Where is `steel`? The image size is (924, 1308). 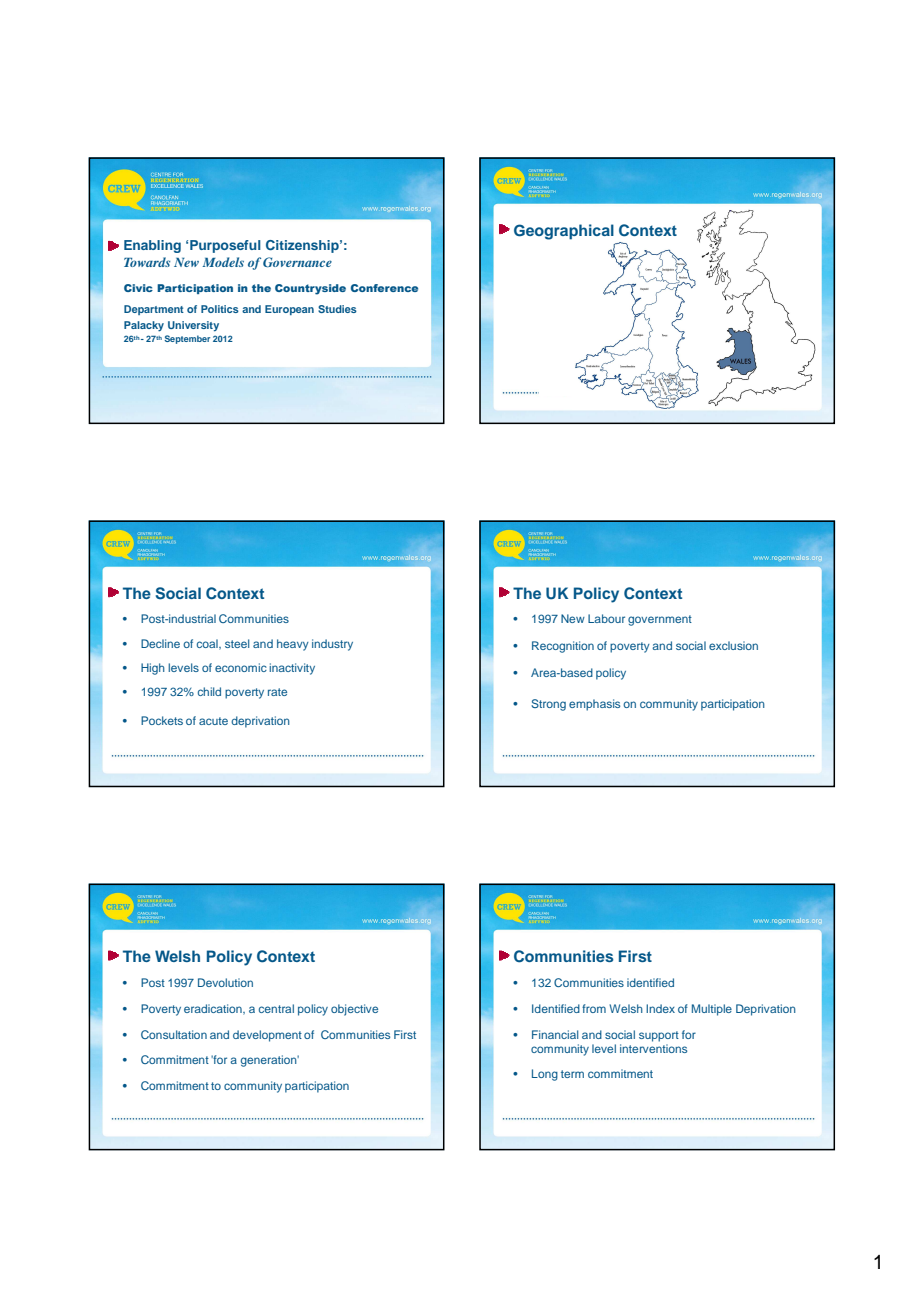 steel is located at coordinates (237, 643).
